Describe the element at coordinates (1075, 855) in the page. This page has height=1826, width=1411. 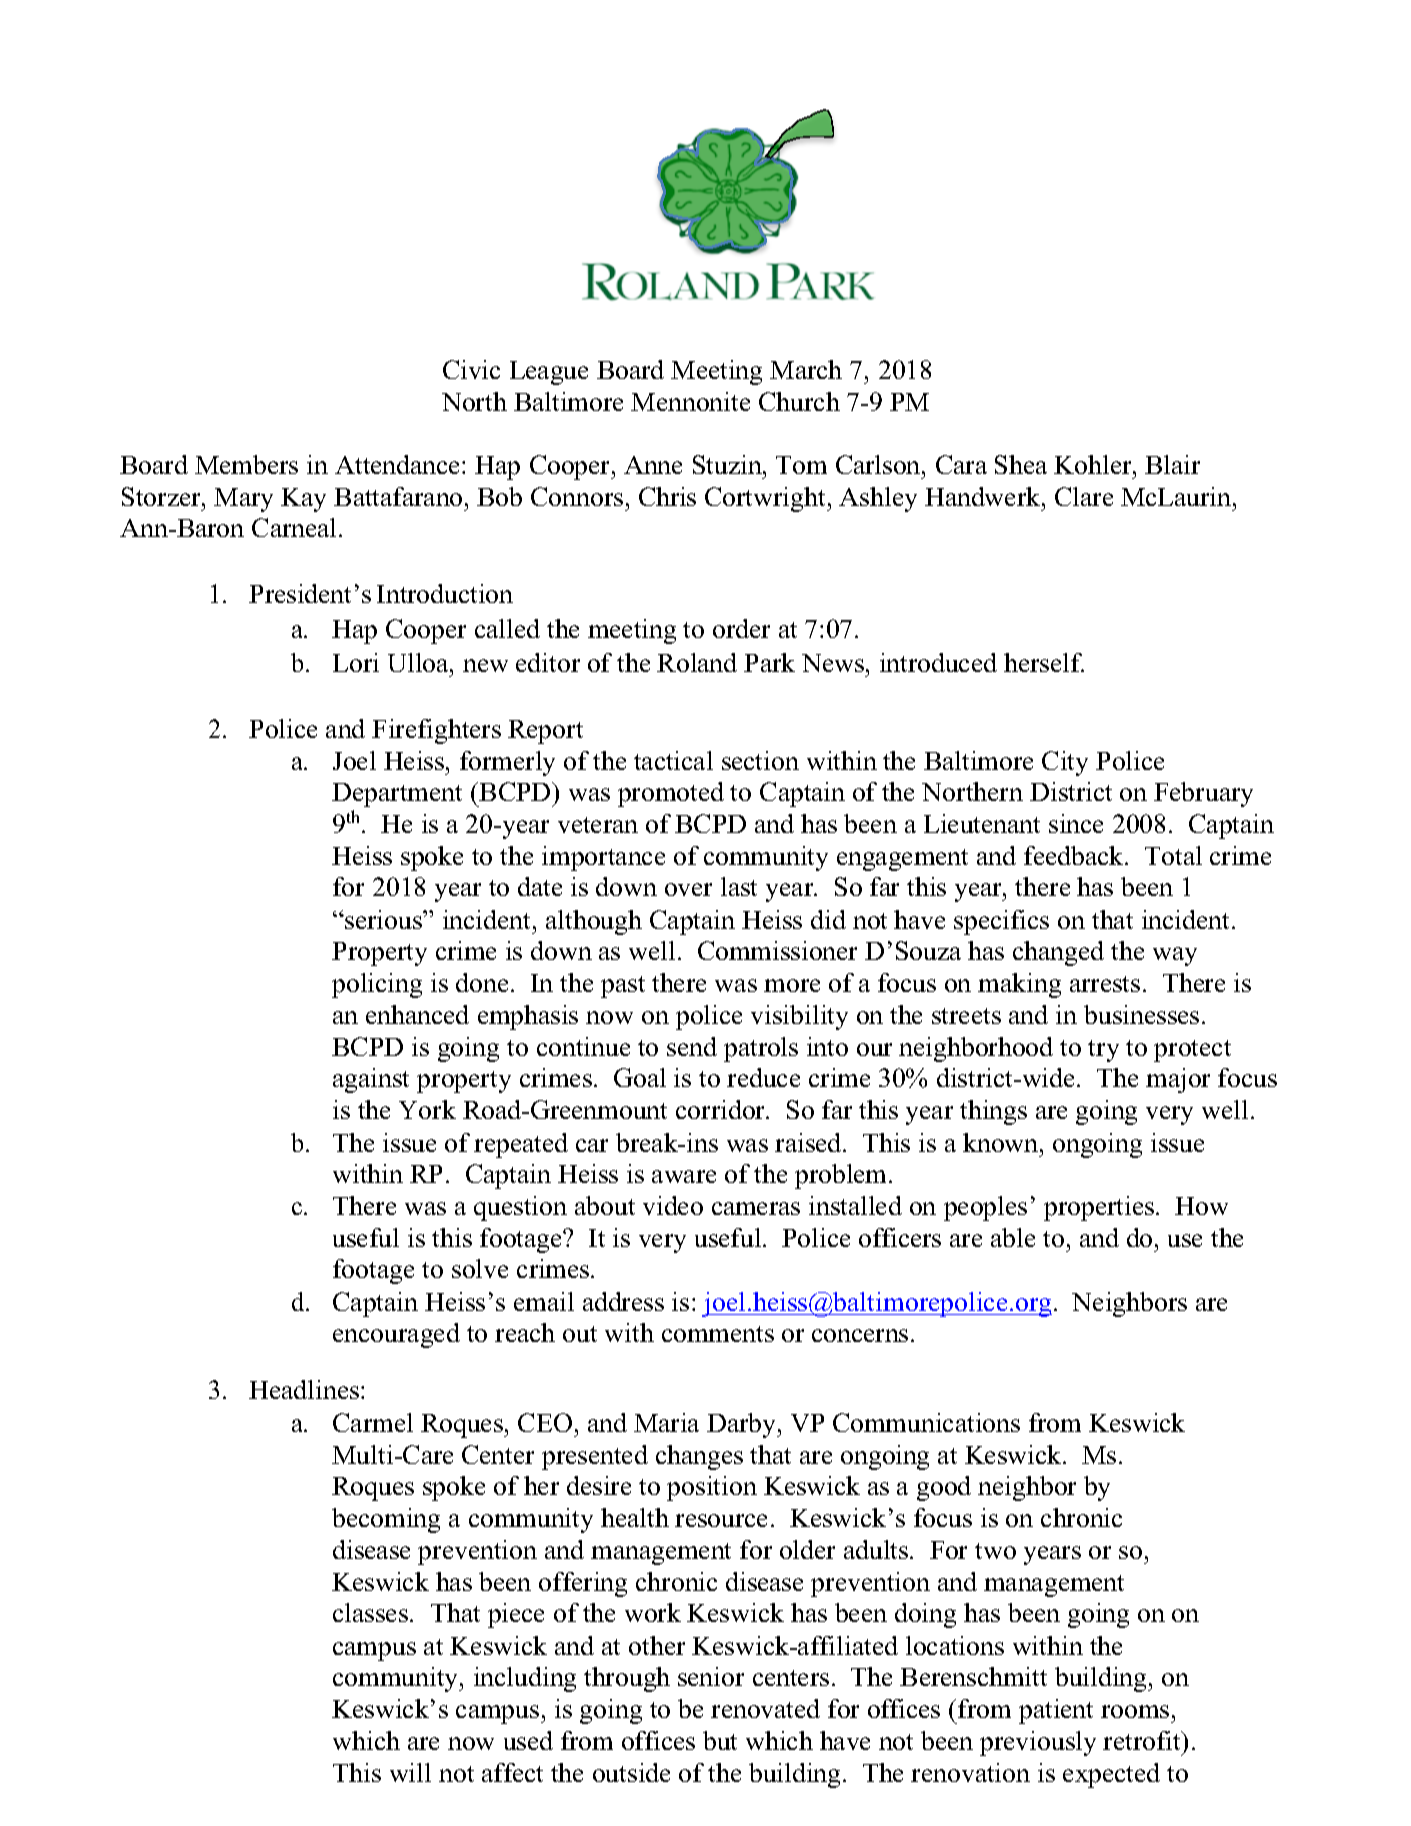
I see `feedback` at that location.
